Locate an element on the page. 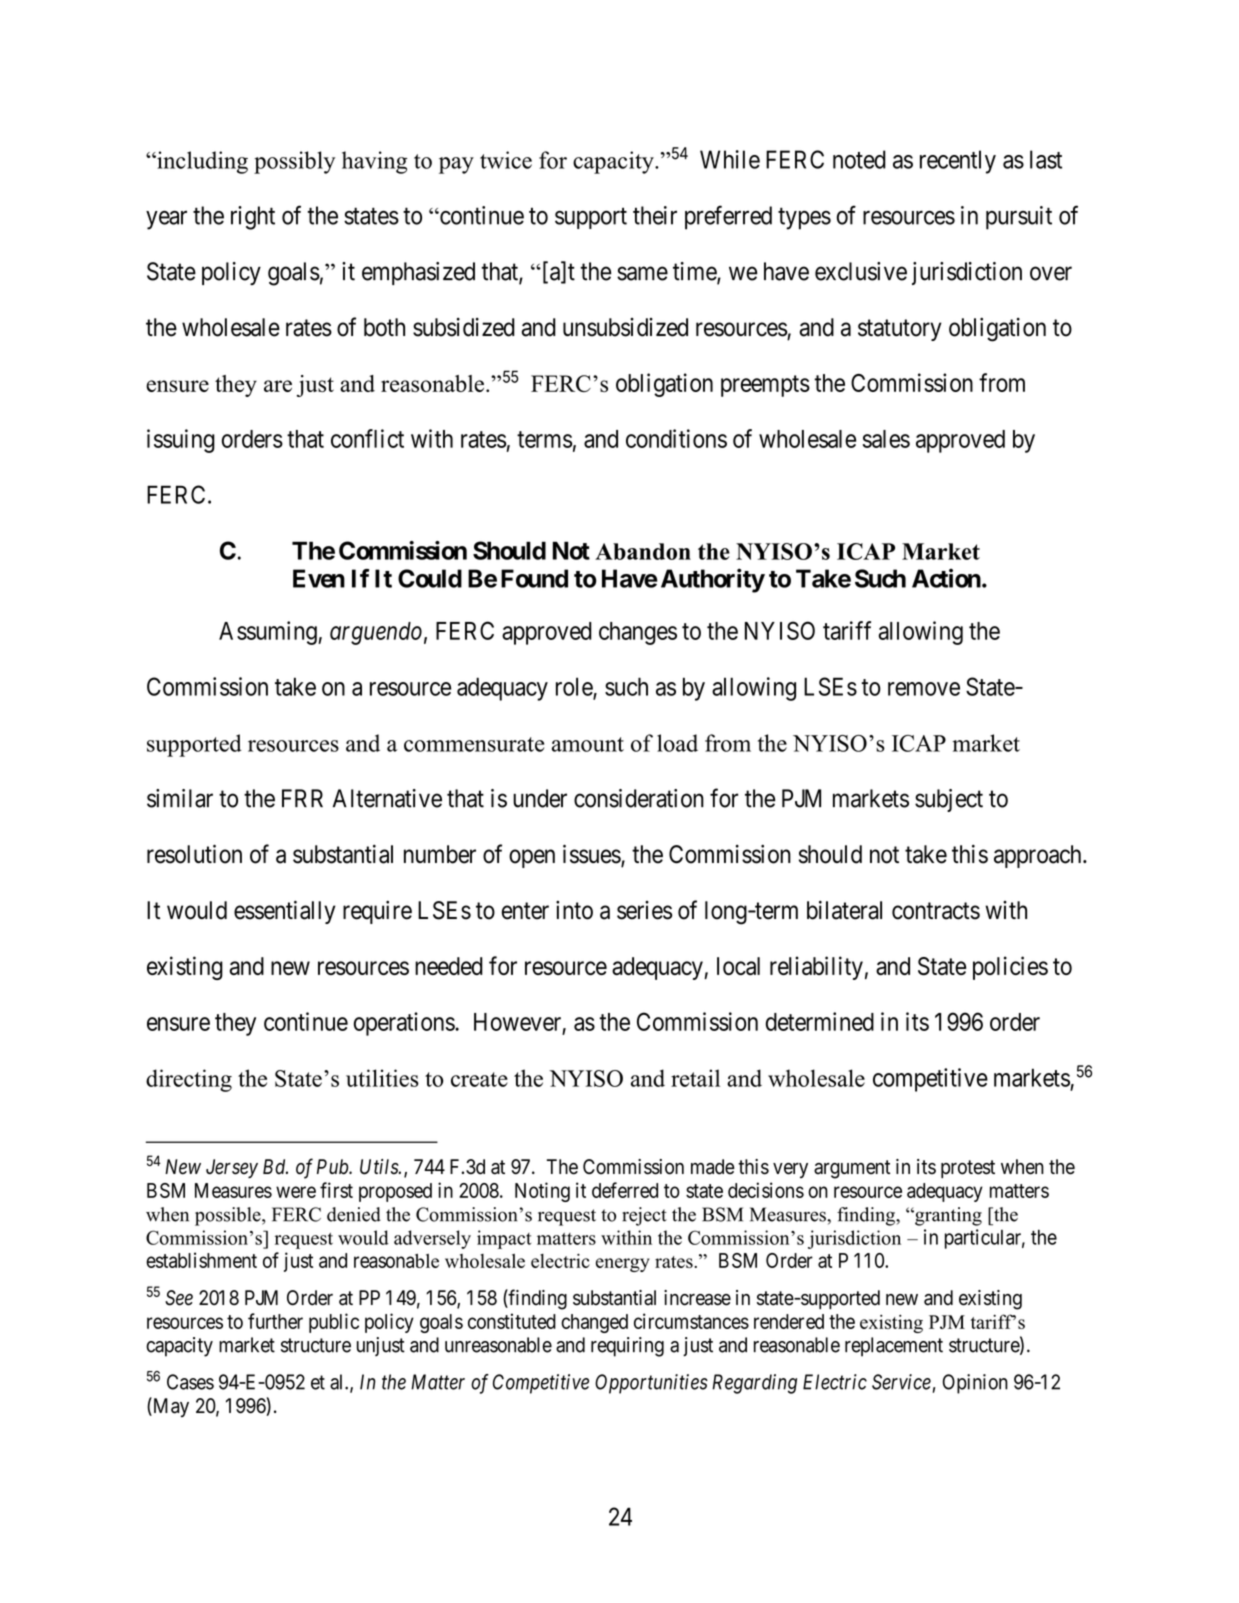  requiring is located at coordinates (627, 1347).
